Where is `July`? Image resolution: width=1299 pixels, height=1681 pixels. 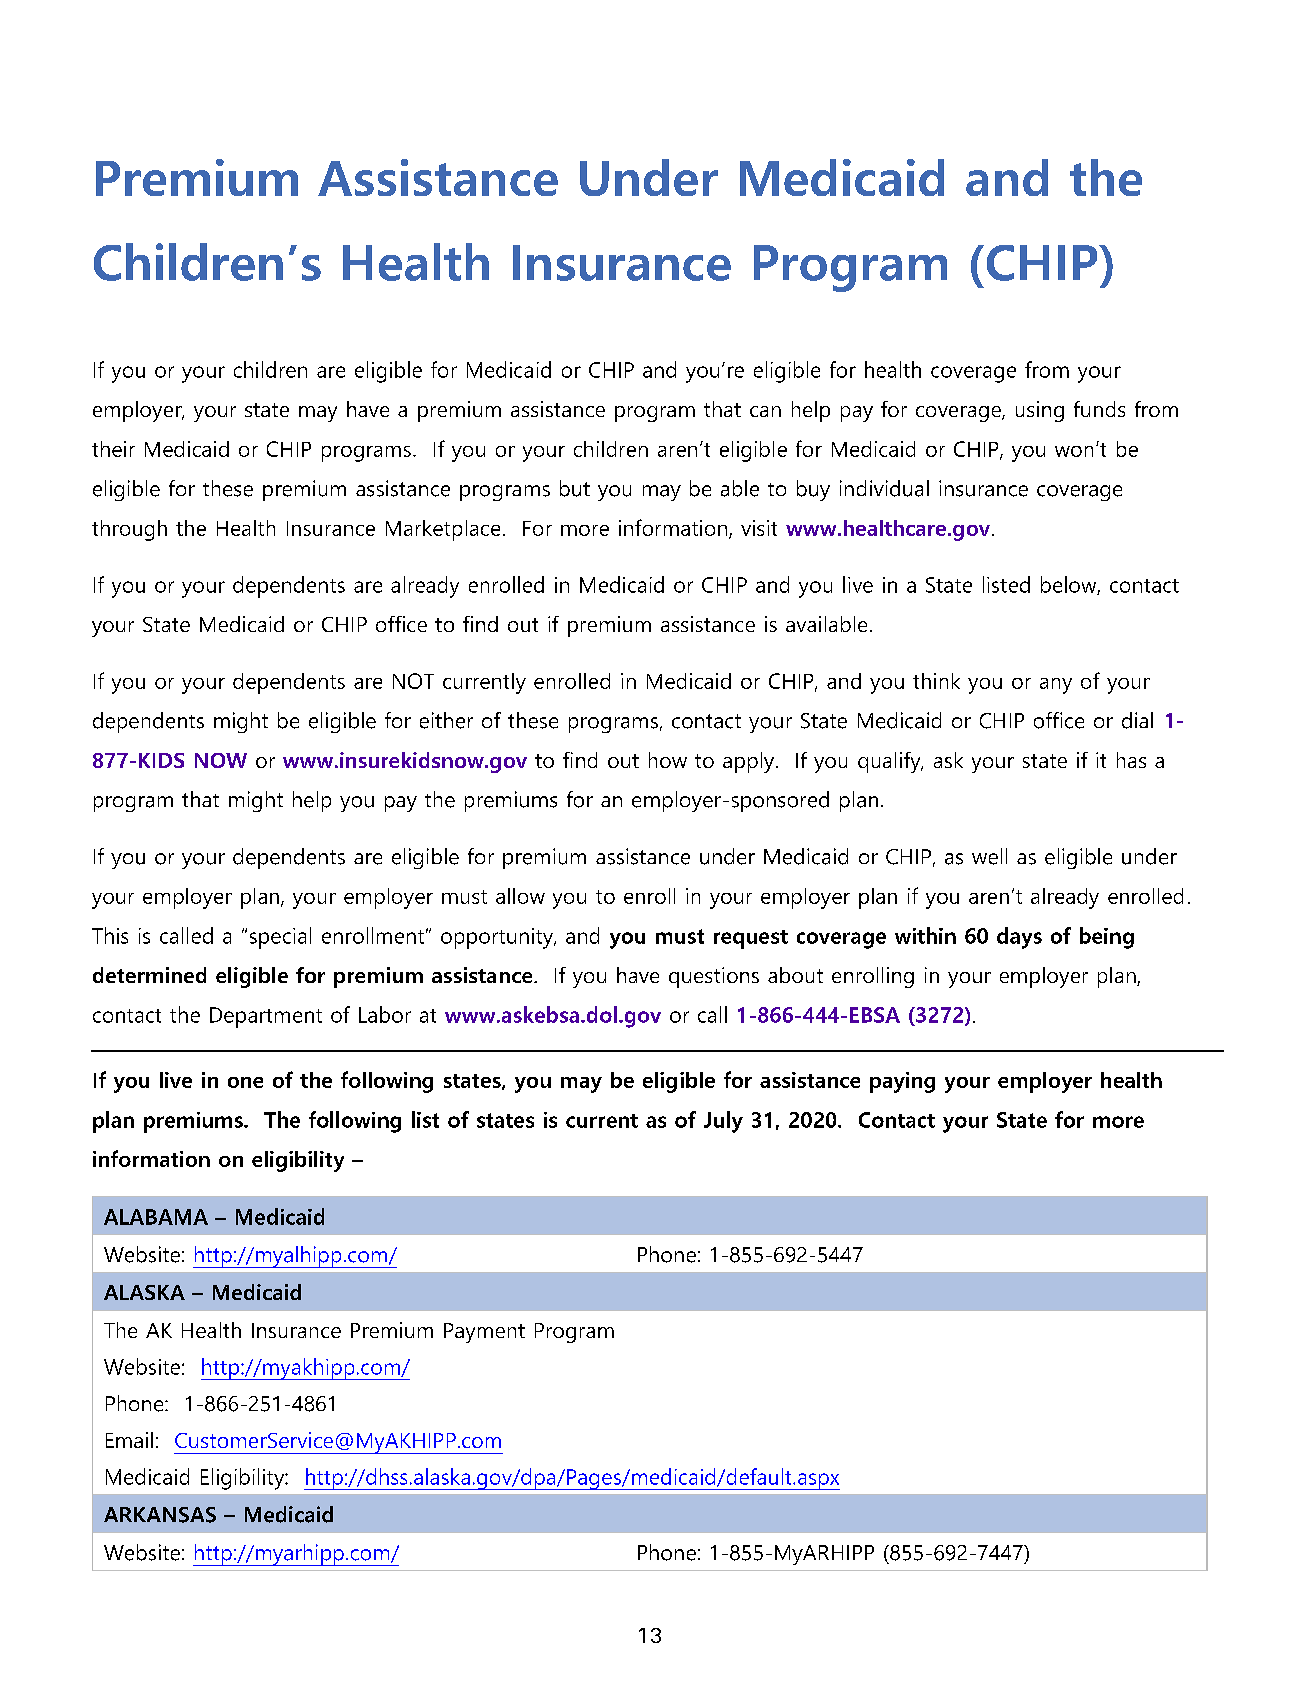
July is located at coordinates (723, 1122).
